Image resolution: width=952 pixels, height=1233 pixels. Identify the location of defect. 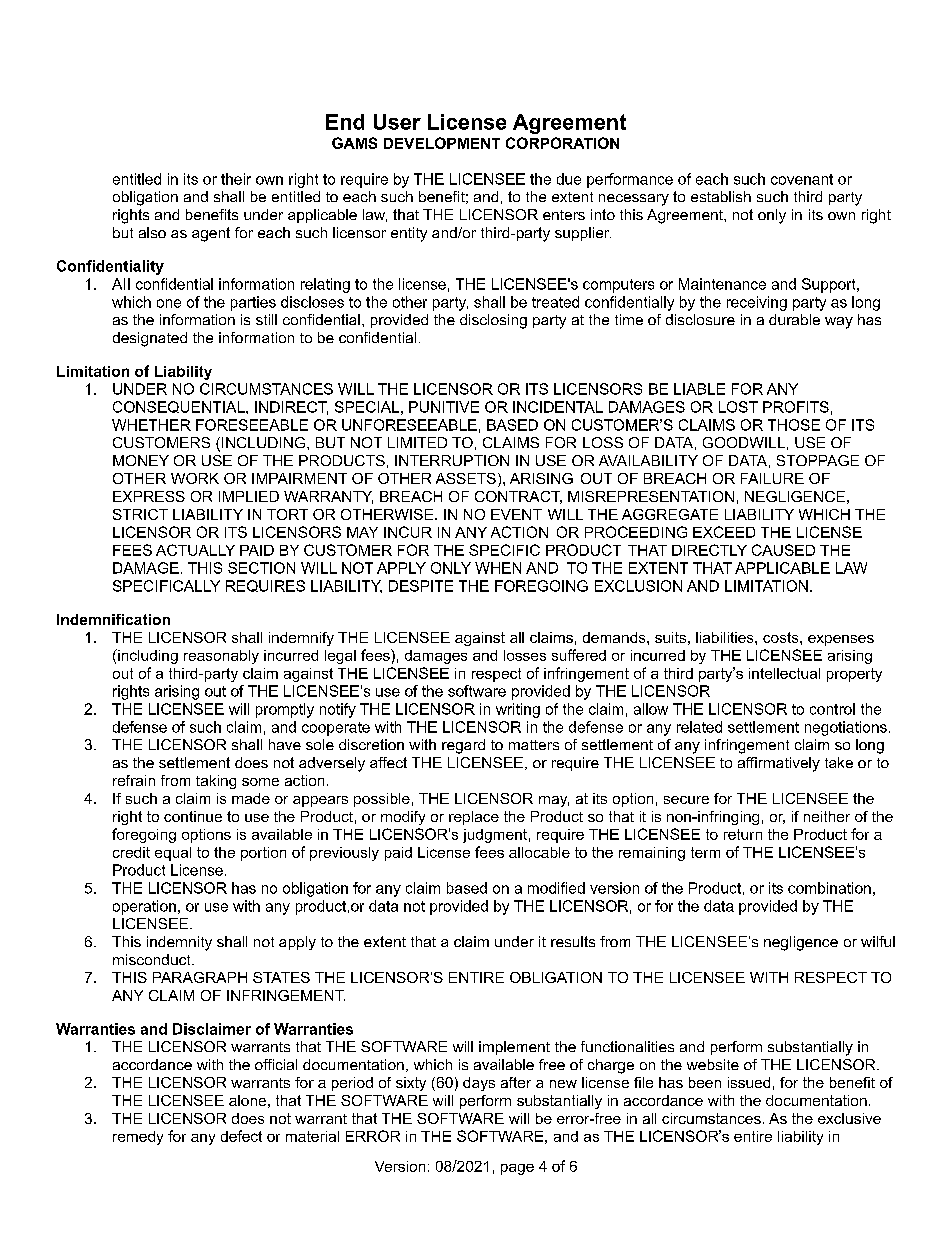
(241, 1136).
